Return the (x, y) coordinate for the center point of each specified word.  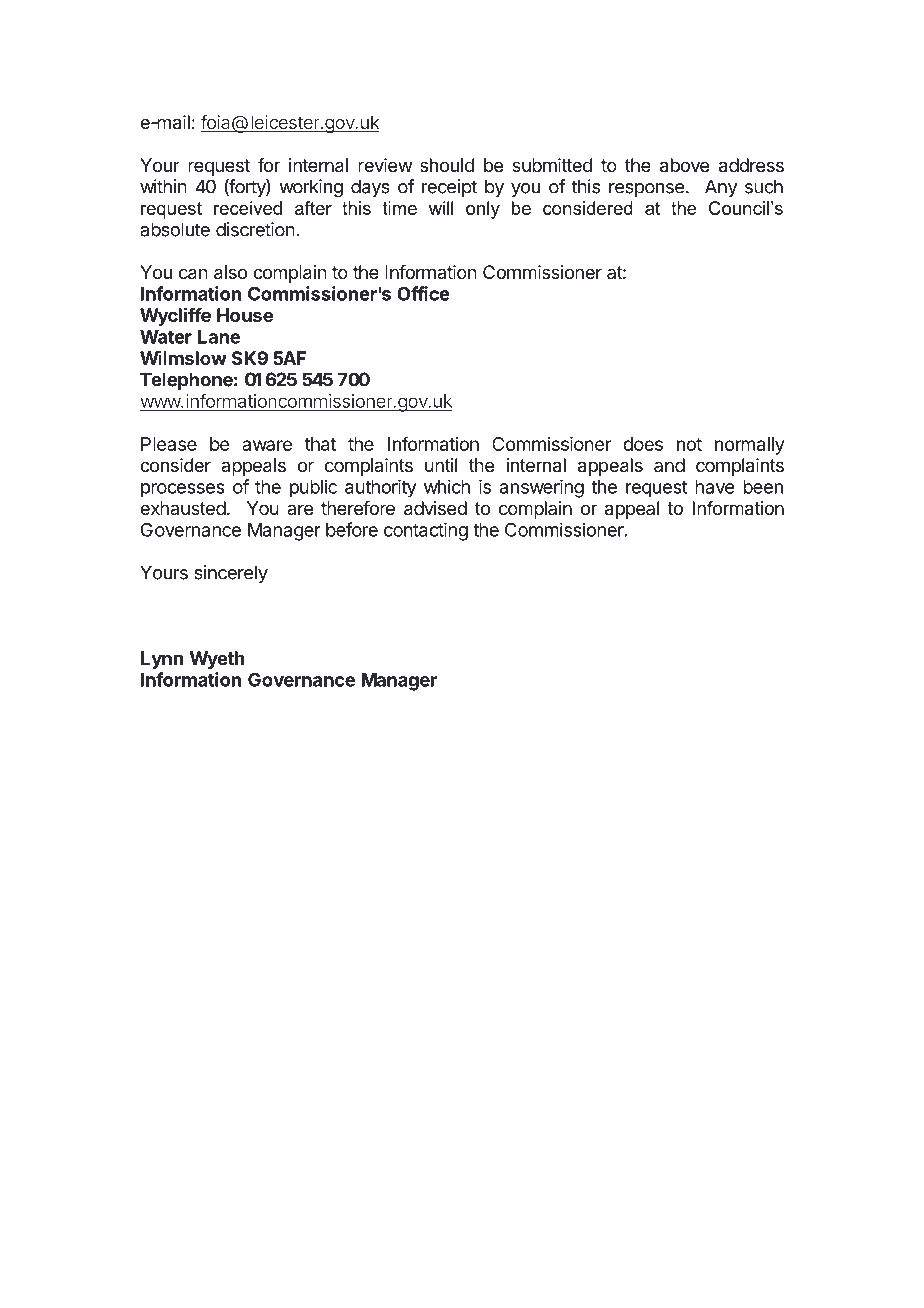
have (714, 487)
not (689, 444)
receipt (449, 188)
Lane (219, 337)
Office (423, 293)
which (447, 486)
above (684, 165)
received (248, 208)
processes (183, 490)
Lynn (162, 660)
